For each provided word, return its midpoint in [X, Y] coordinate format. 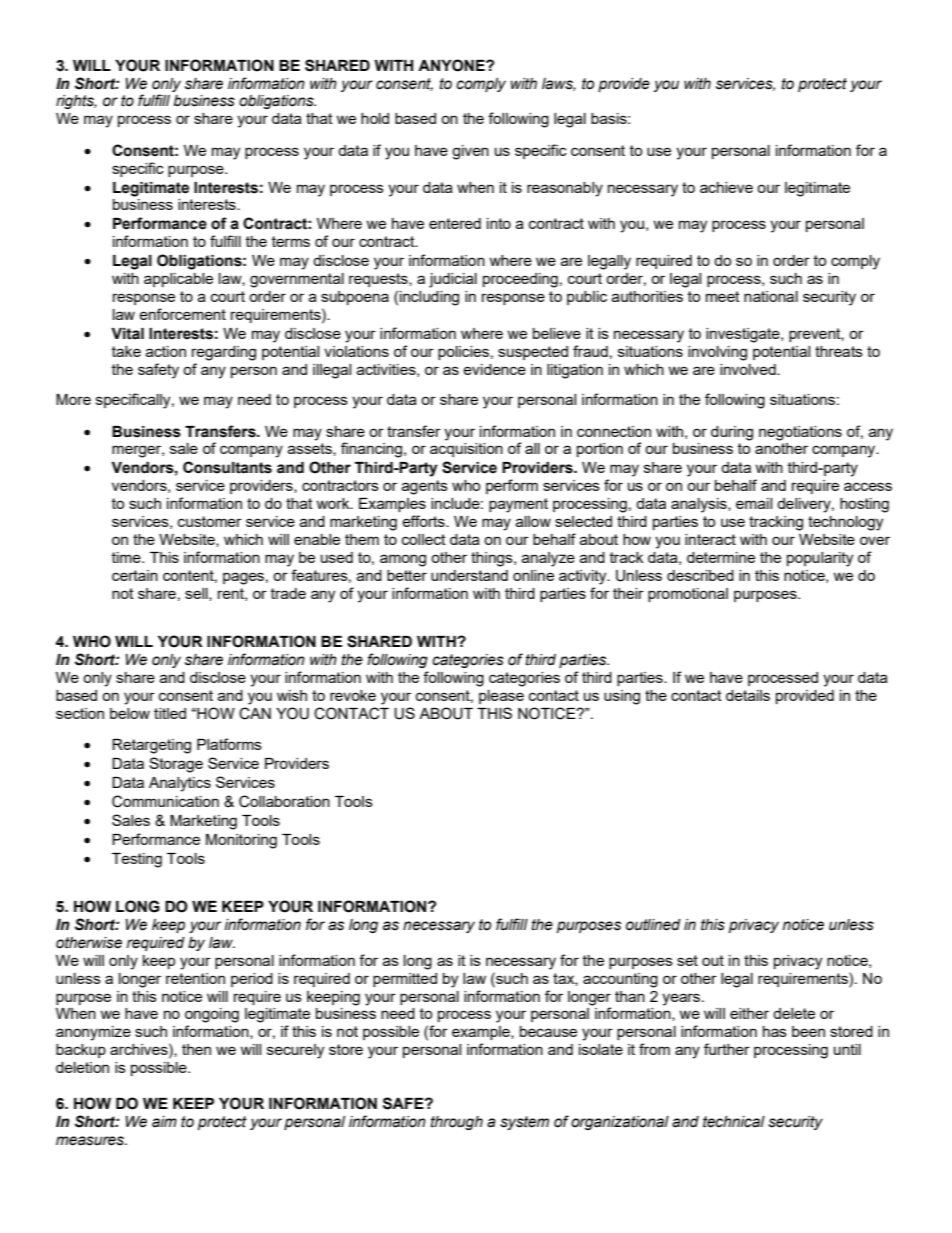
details [748, 695]
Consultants [227, 467]
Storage [176, 765]
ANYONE [452, 65]
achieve [726, 187]
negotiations [800, 433]
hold [375, 118]
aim [164, 1122]
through [457, 1123]
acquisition [466, 450]
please [501, 697]
